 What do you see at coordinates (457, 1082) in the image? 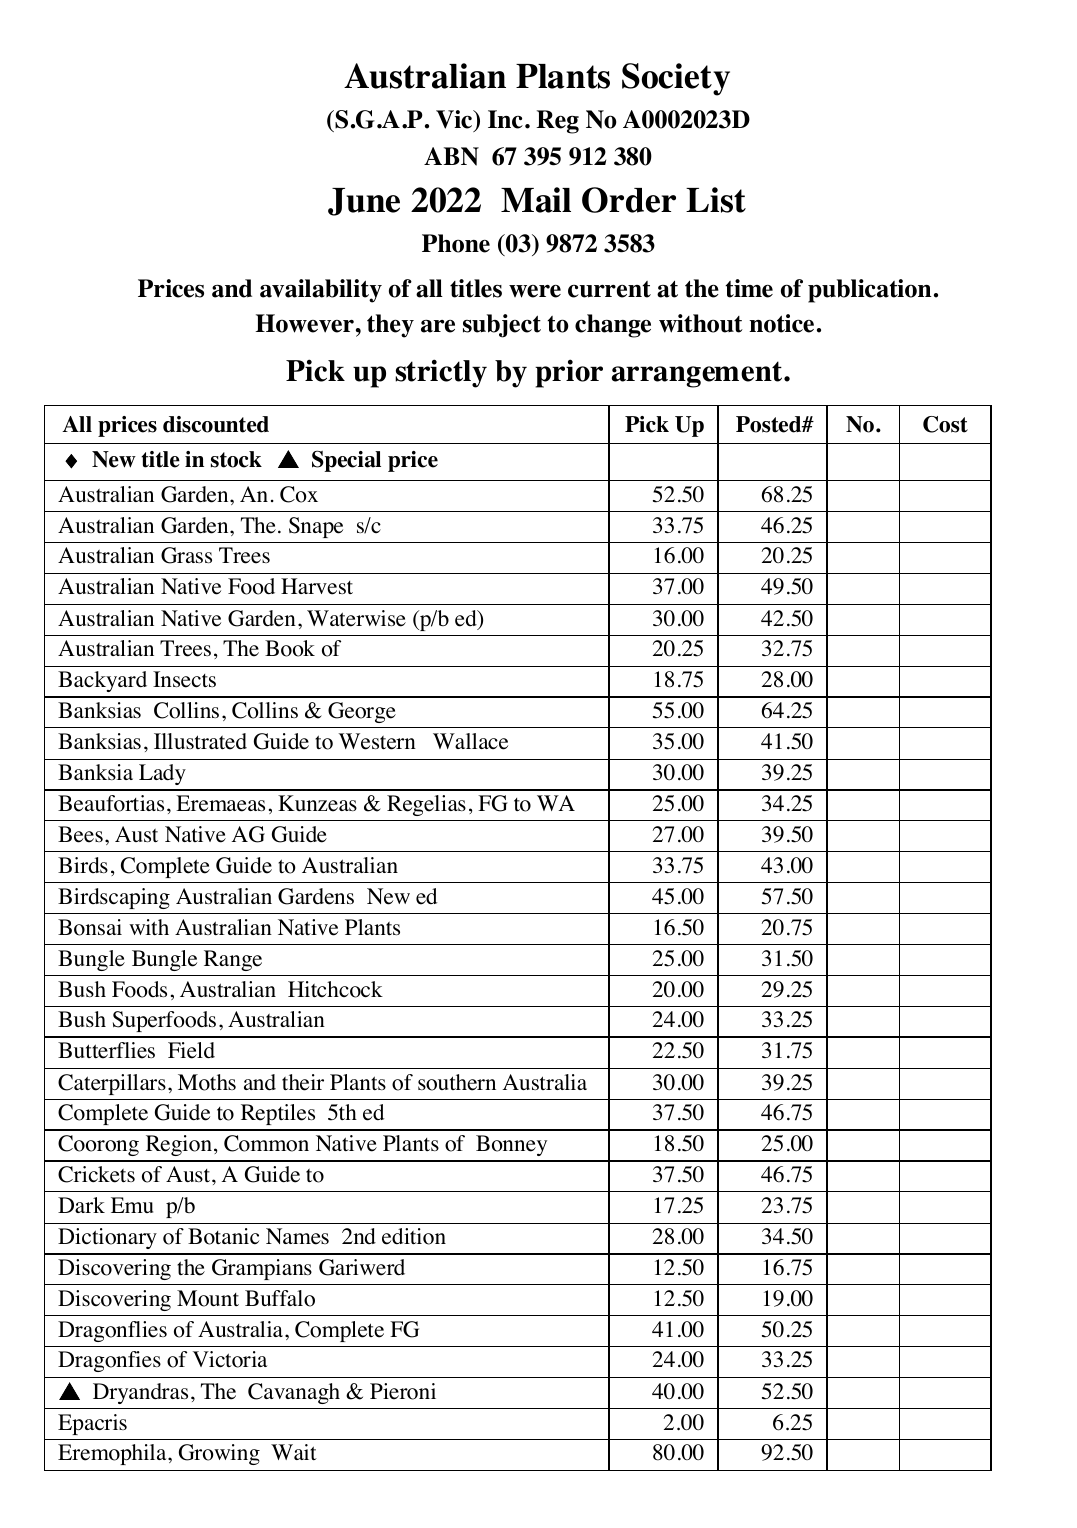
I see `southern` at bounding box center [457, 1082].
